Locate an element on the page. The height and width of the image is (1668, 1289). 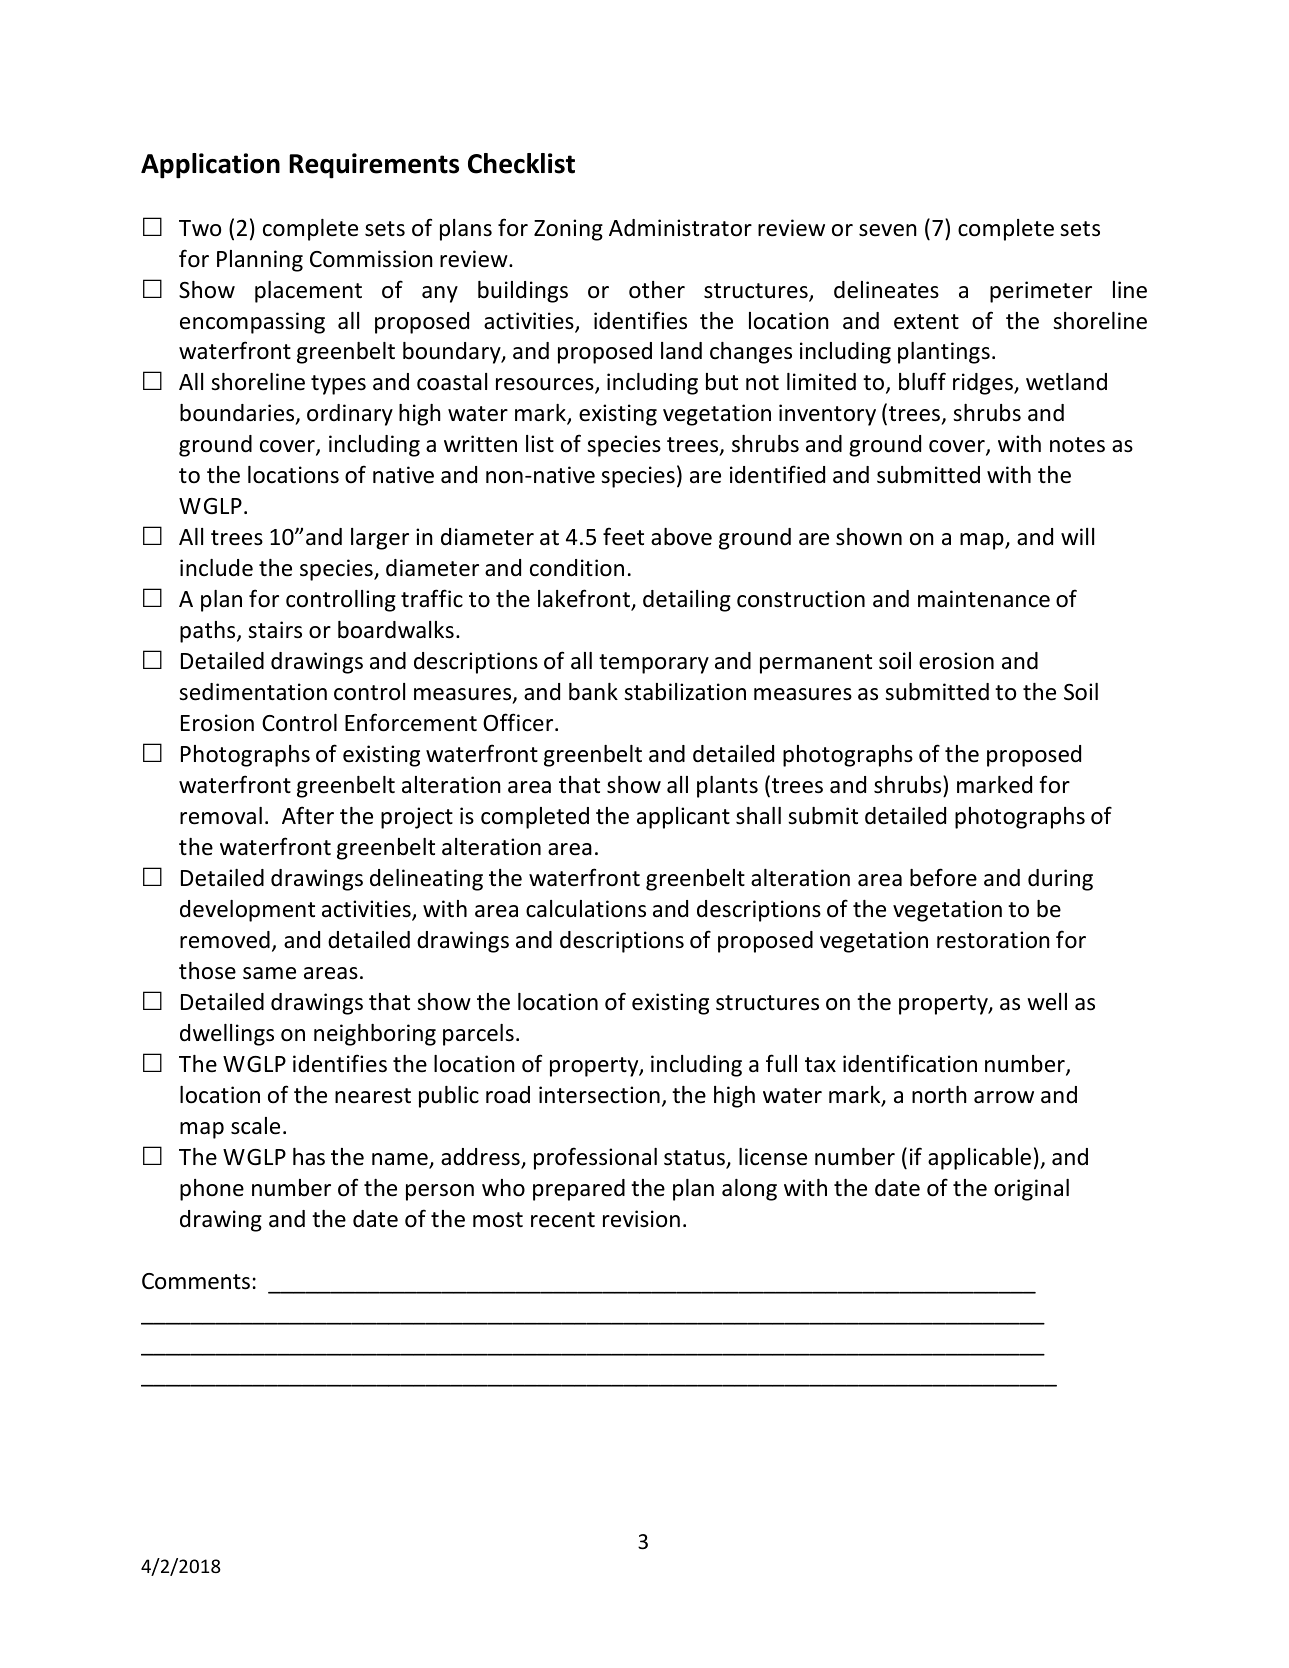
larger is located at coordinates (380, 539).
